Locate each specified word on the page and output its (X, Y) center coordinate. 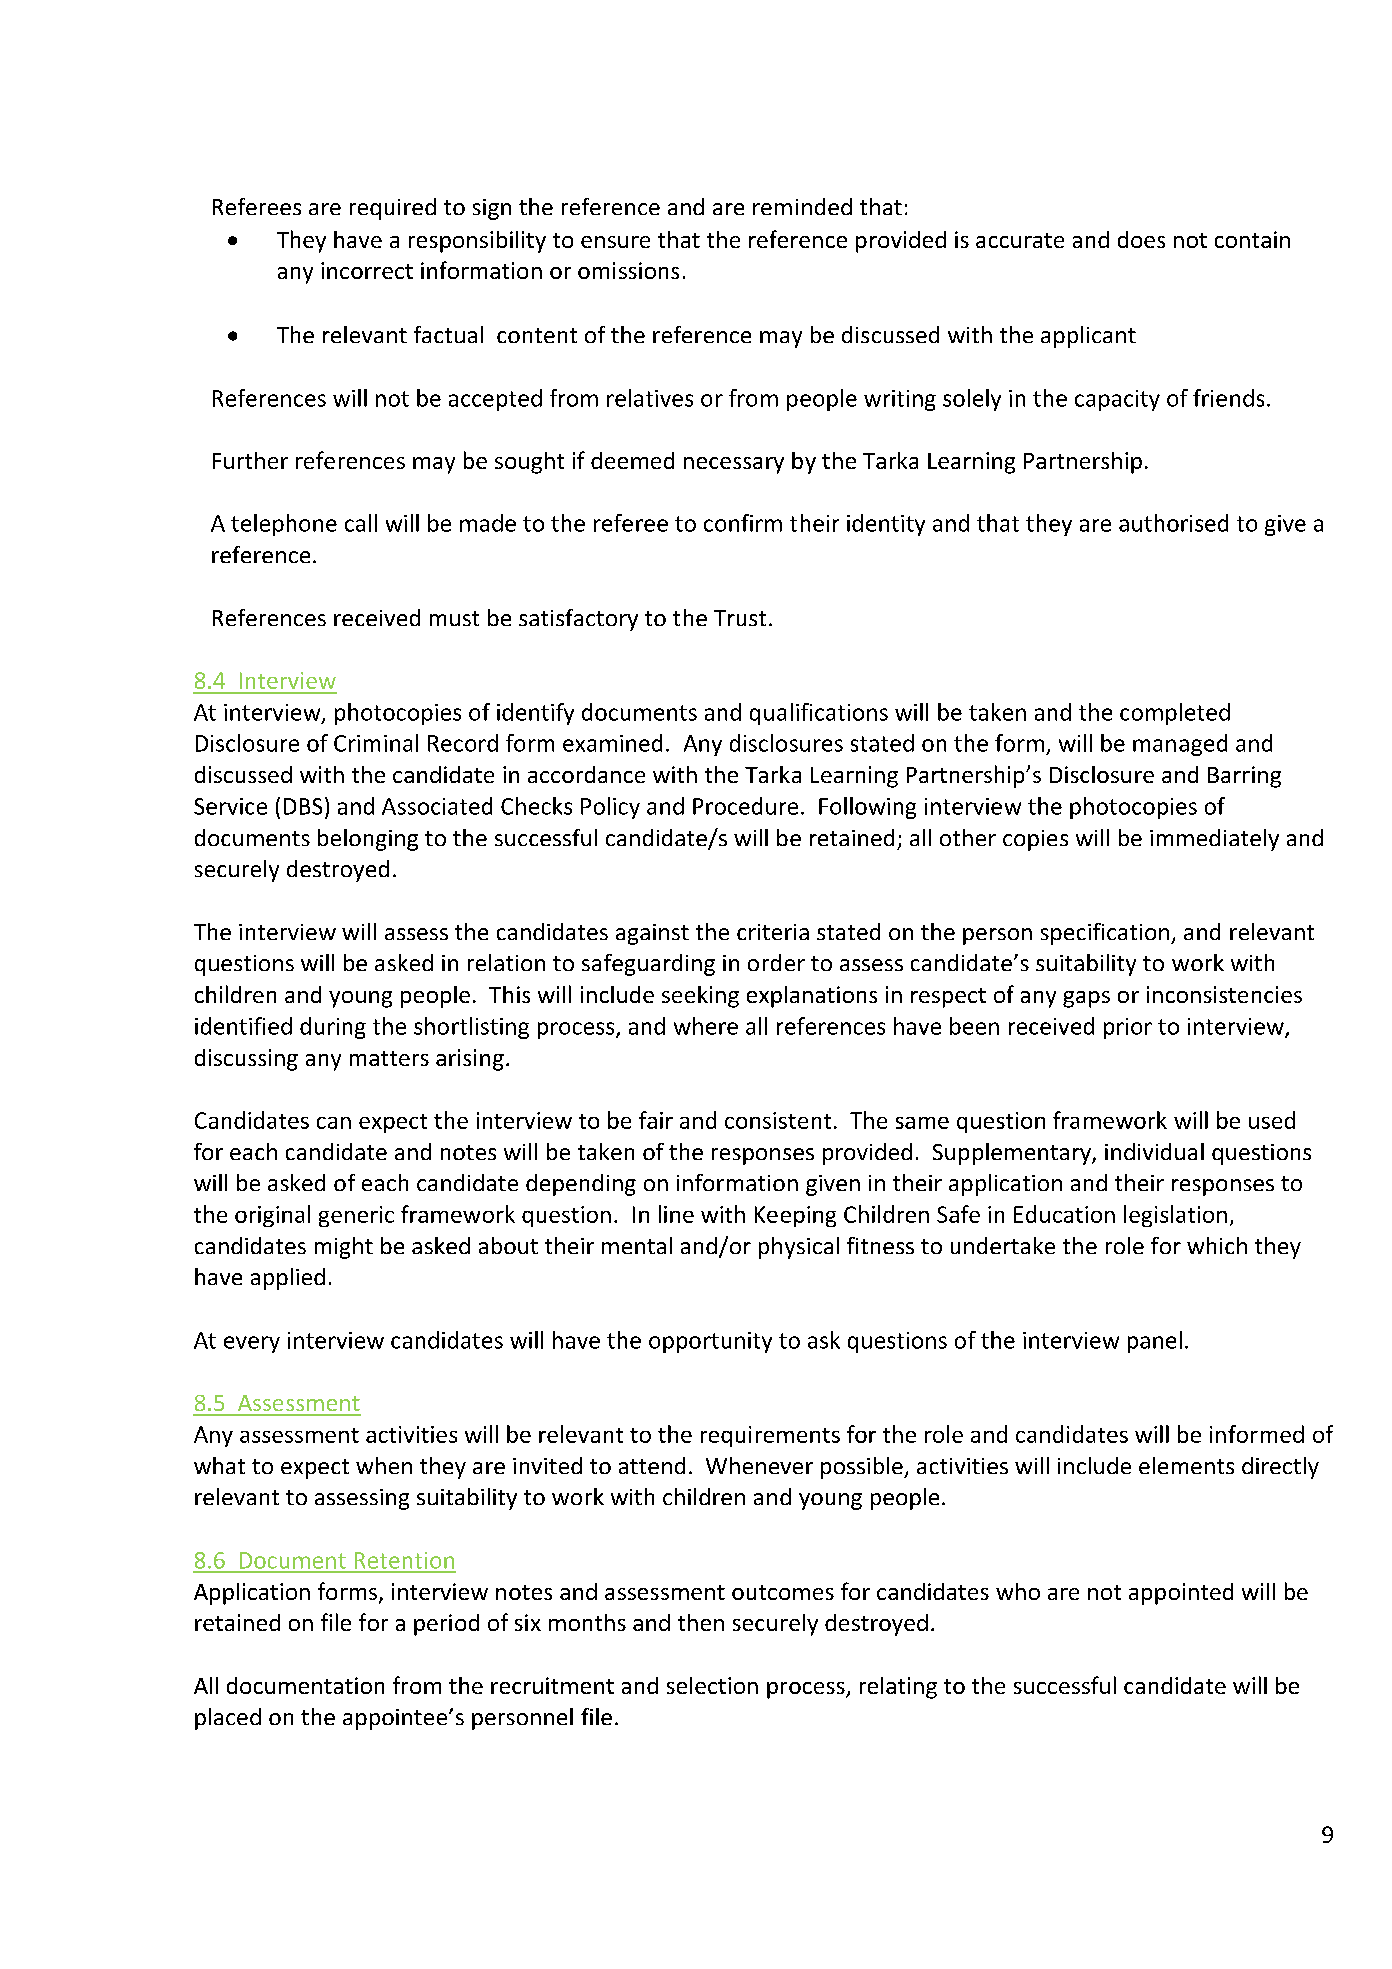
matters (389, 1058)
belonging (368, 840)
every (252, 1344)
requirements (770, 1436)
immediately (1214, 840)
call (361, 523)
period (446, 1625)
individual (1154, 1151)
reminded (802, 206)
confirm (743, 523)
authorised (1173, 523)
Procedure (745, 806)
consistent (778, 1120)
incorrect (367, 270)
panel (1155, 1342)
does (1141, 239)
